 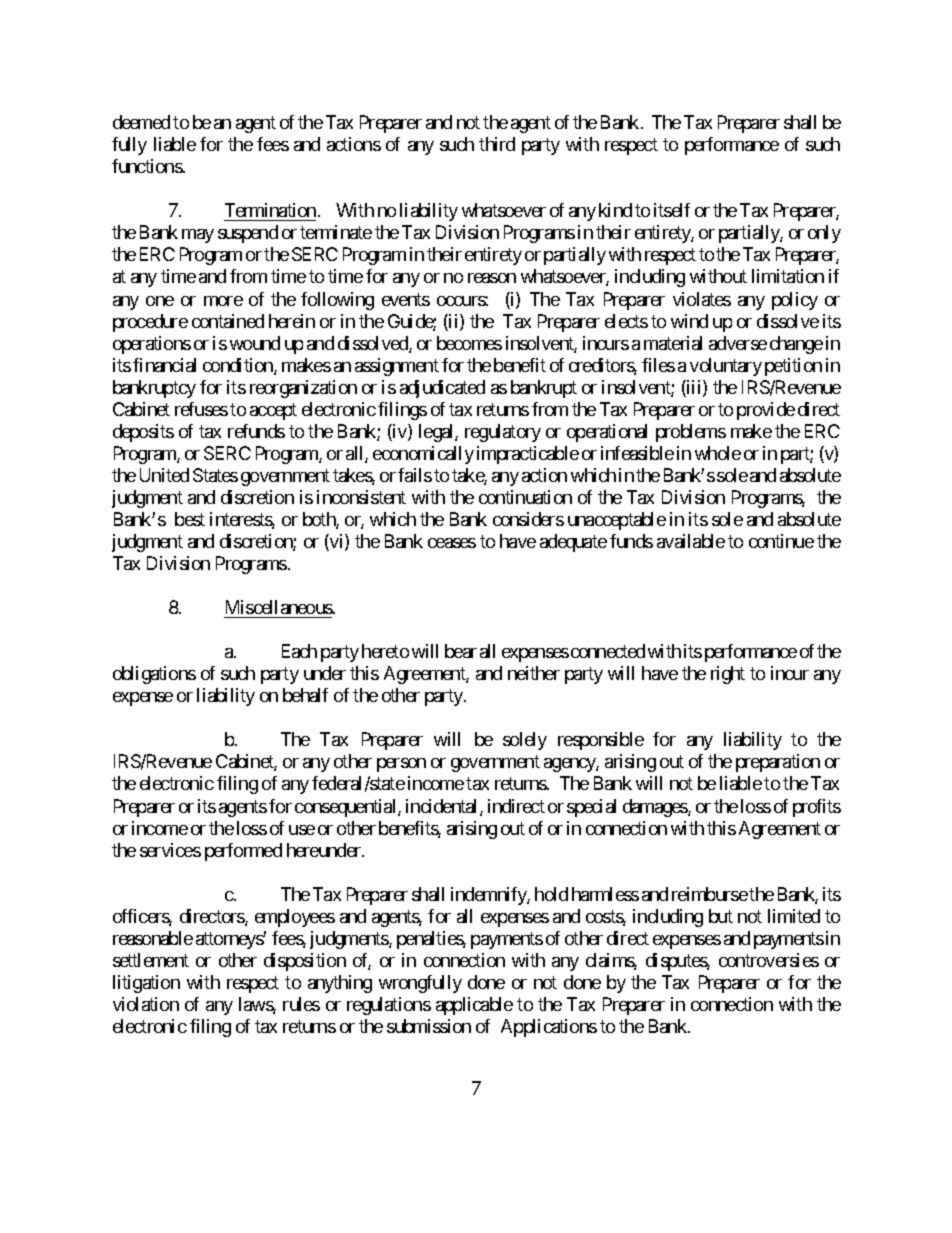 I want to click on best, so click(x=190, y=519).
